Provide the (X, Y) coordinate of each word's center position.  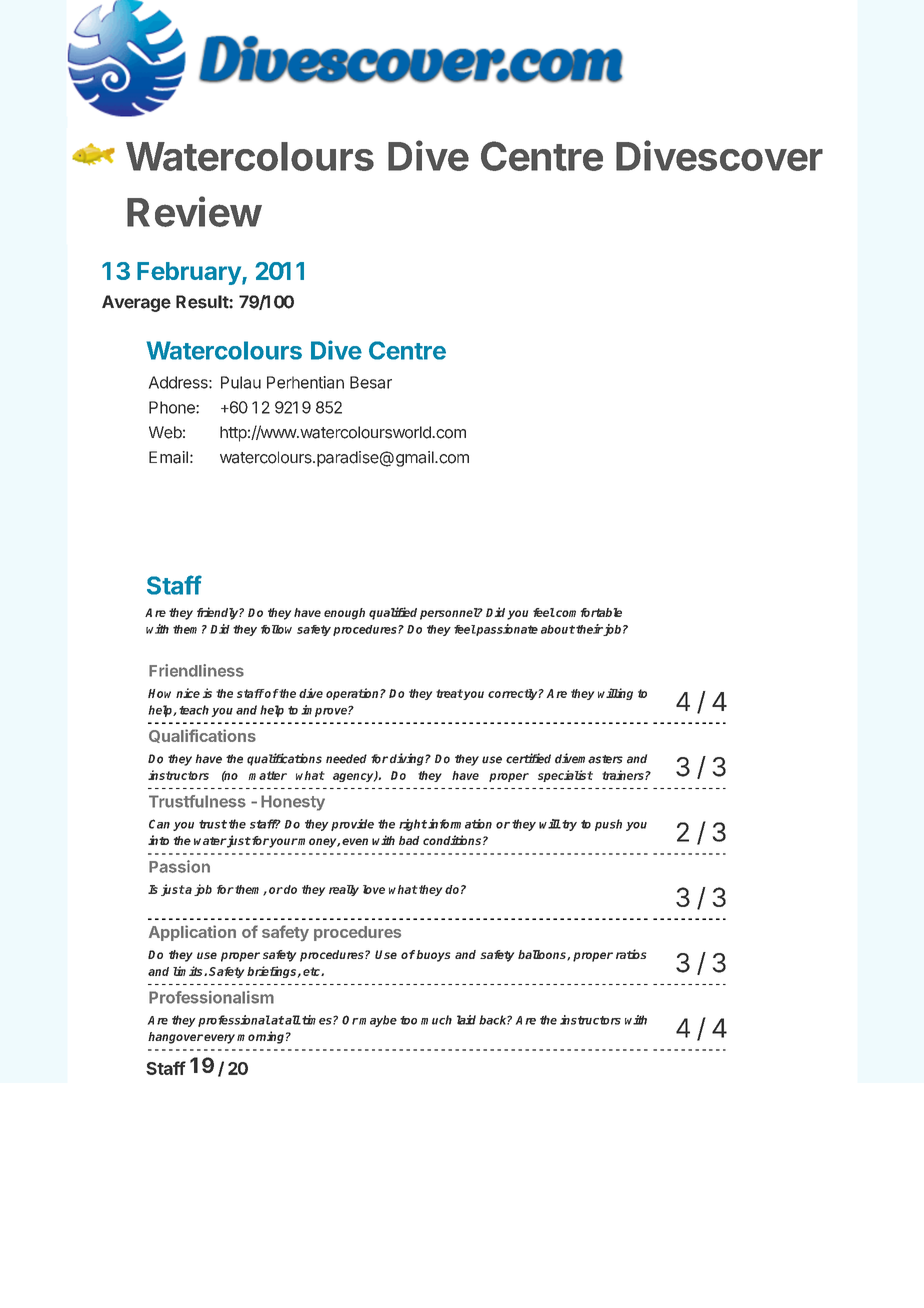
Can (159, 824)
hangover (175, 1038)
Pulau (241, 382)
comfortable (588, 612)
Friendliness (196, 670)
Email (168, 457)
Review (194, 211)
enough (344, 614)
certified (528, 758)
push (608, 825)
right (413, 825)
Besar (371, 382)
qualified (393, 613)
